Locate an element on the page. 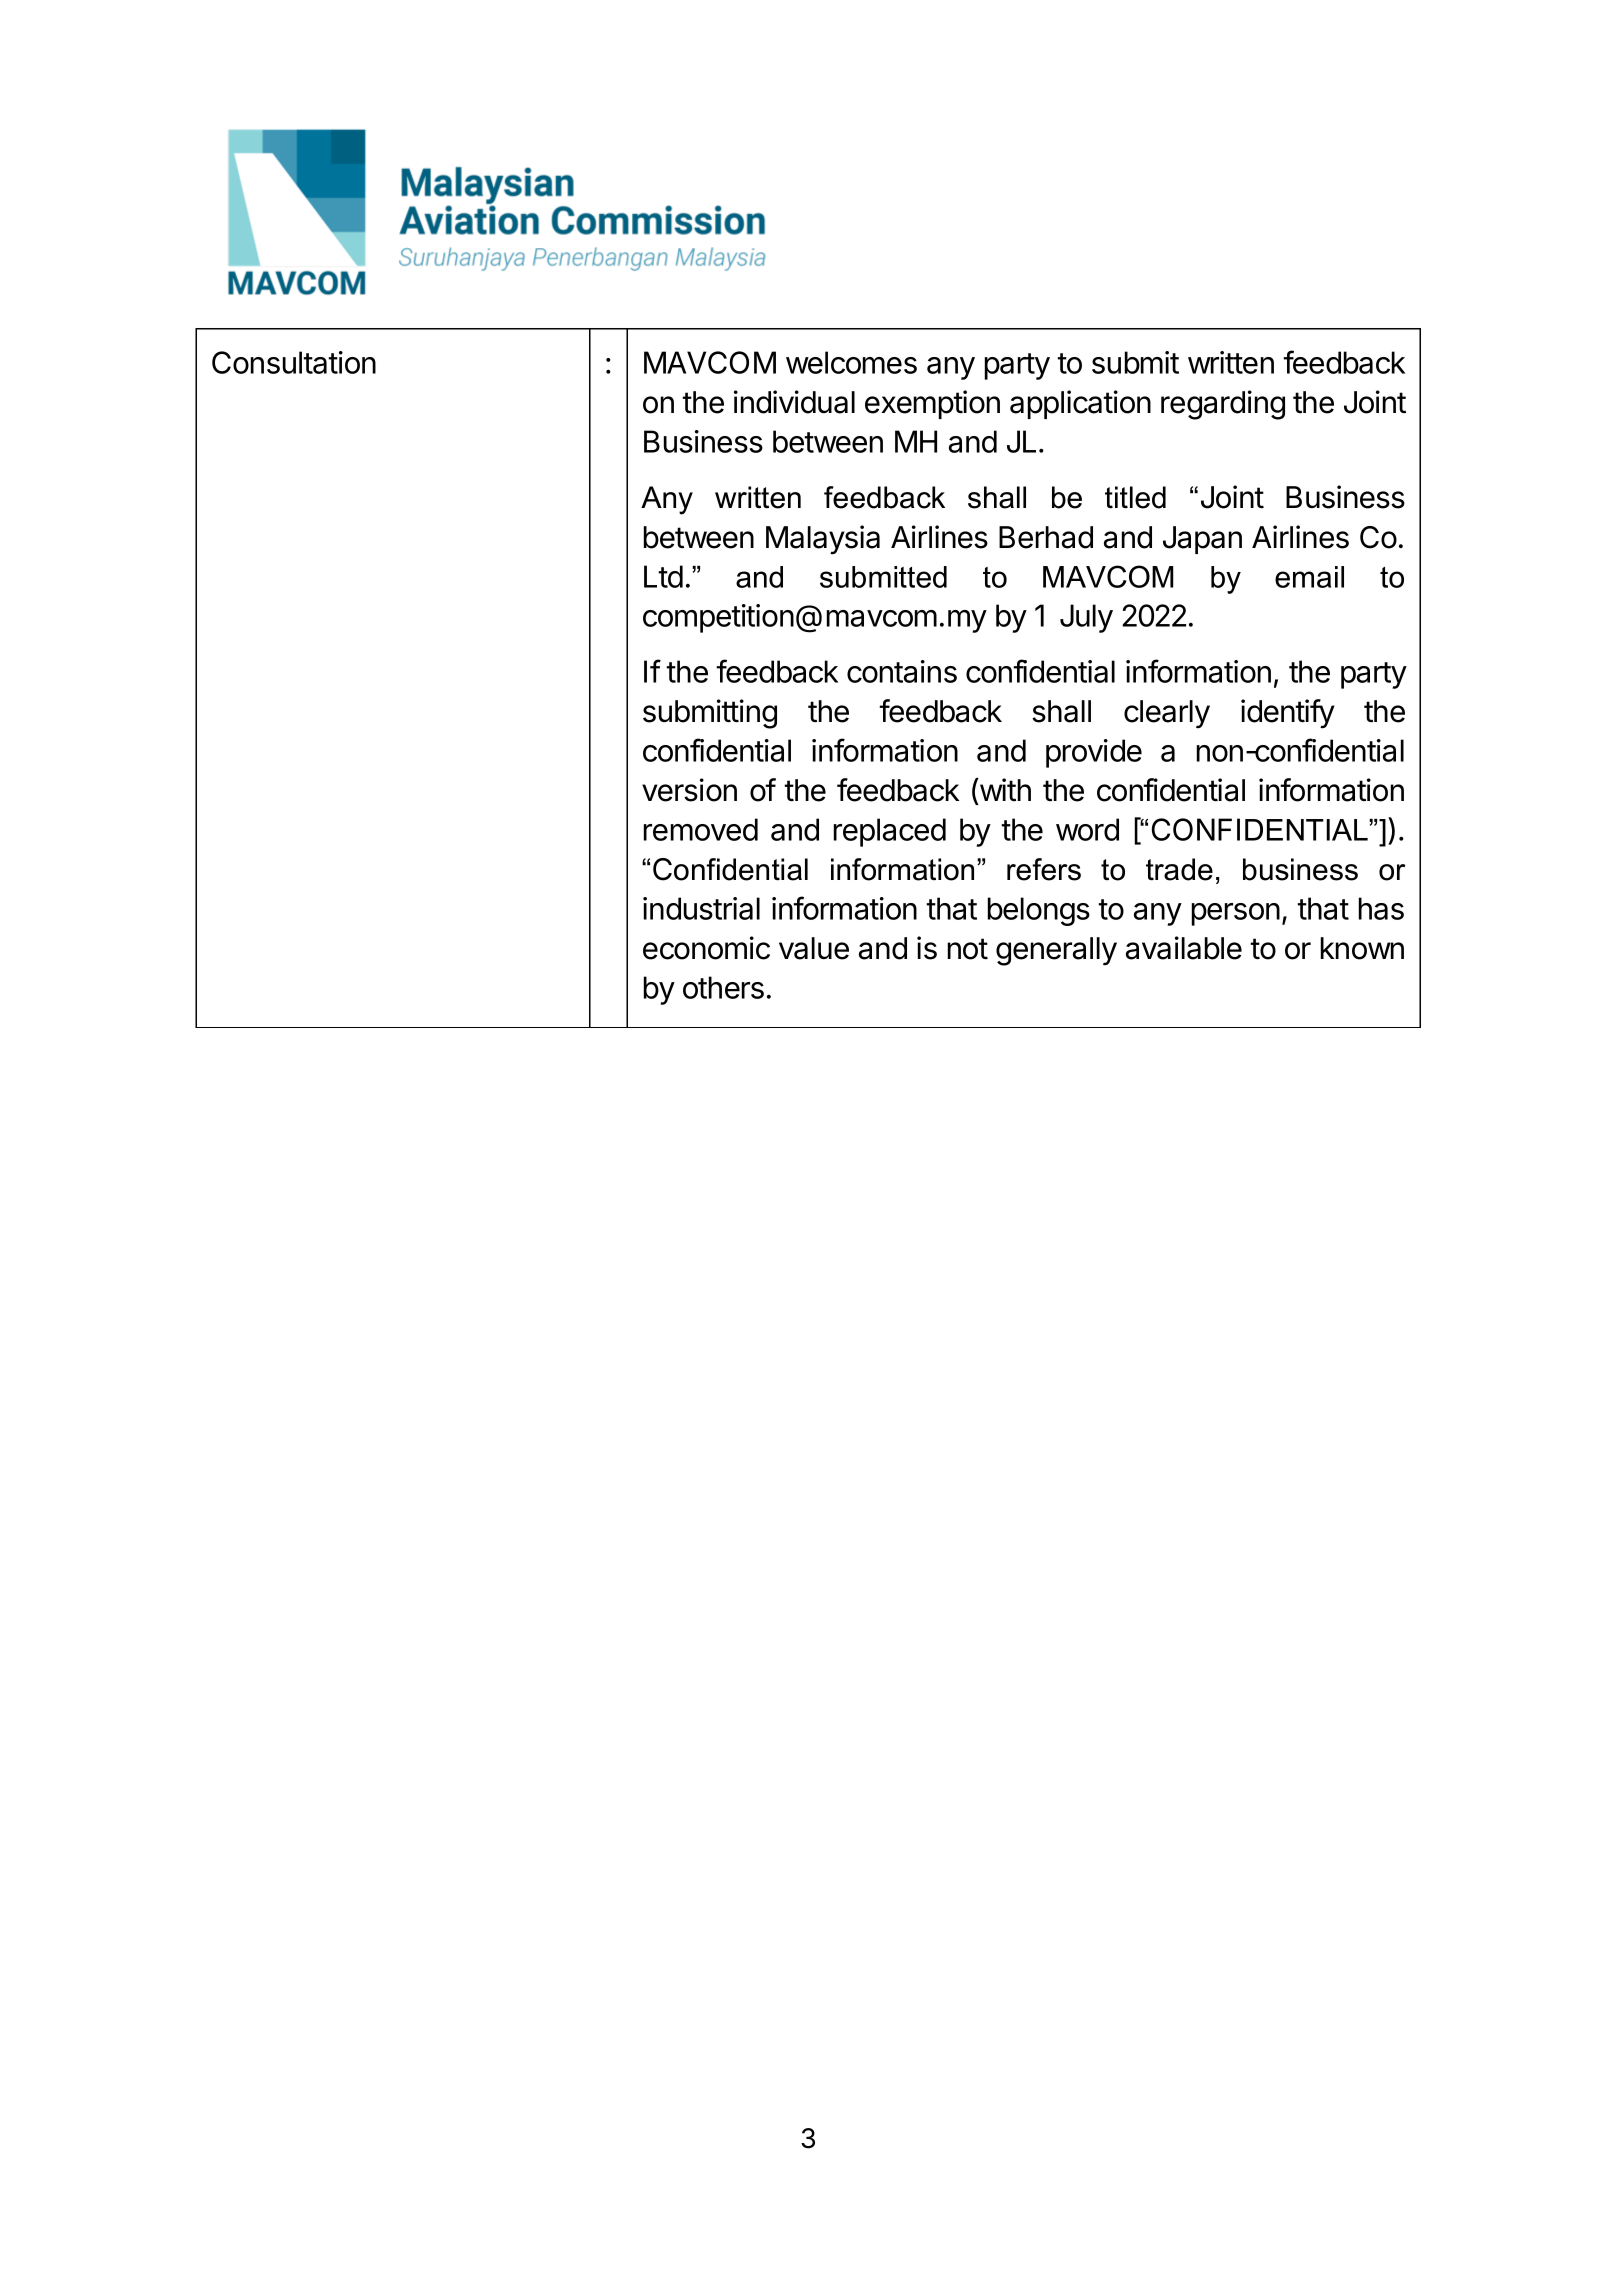 The height and width of the image is (2286, 1616). available is located at coordinates (1184, 948).
